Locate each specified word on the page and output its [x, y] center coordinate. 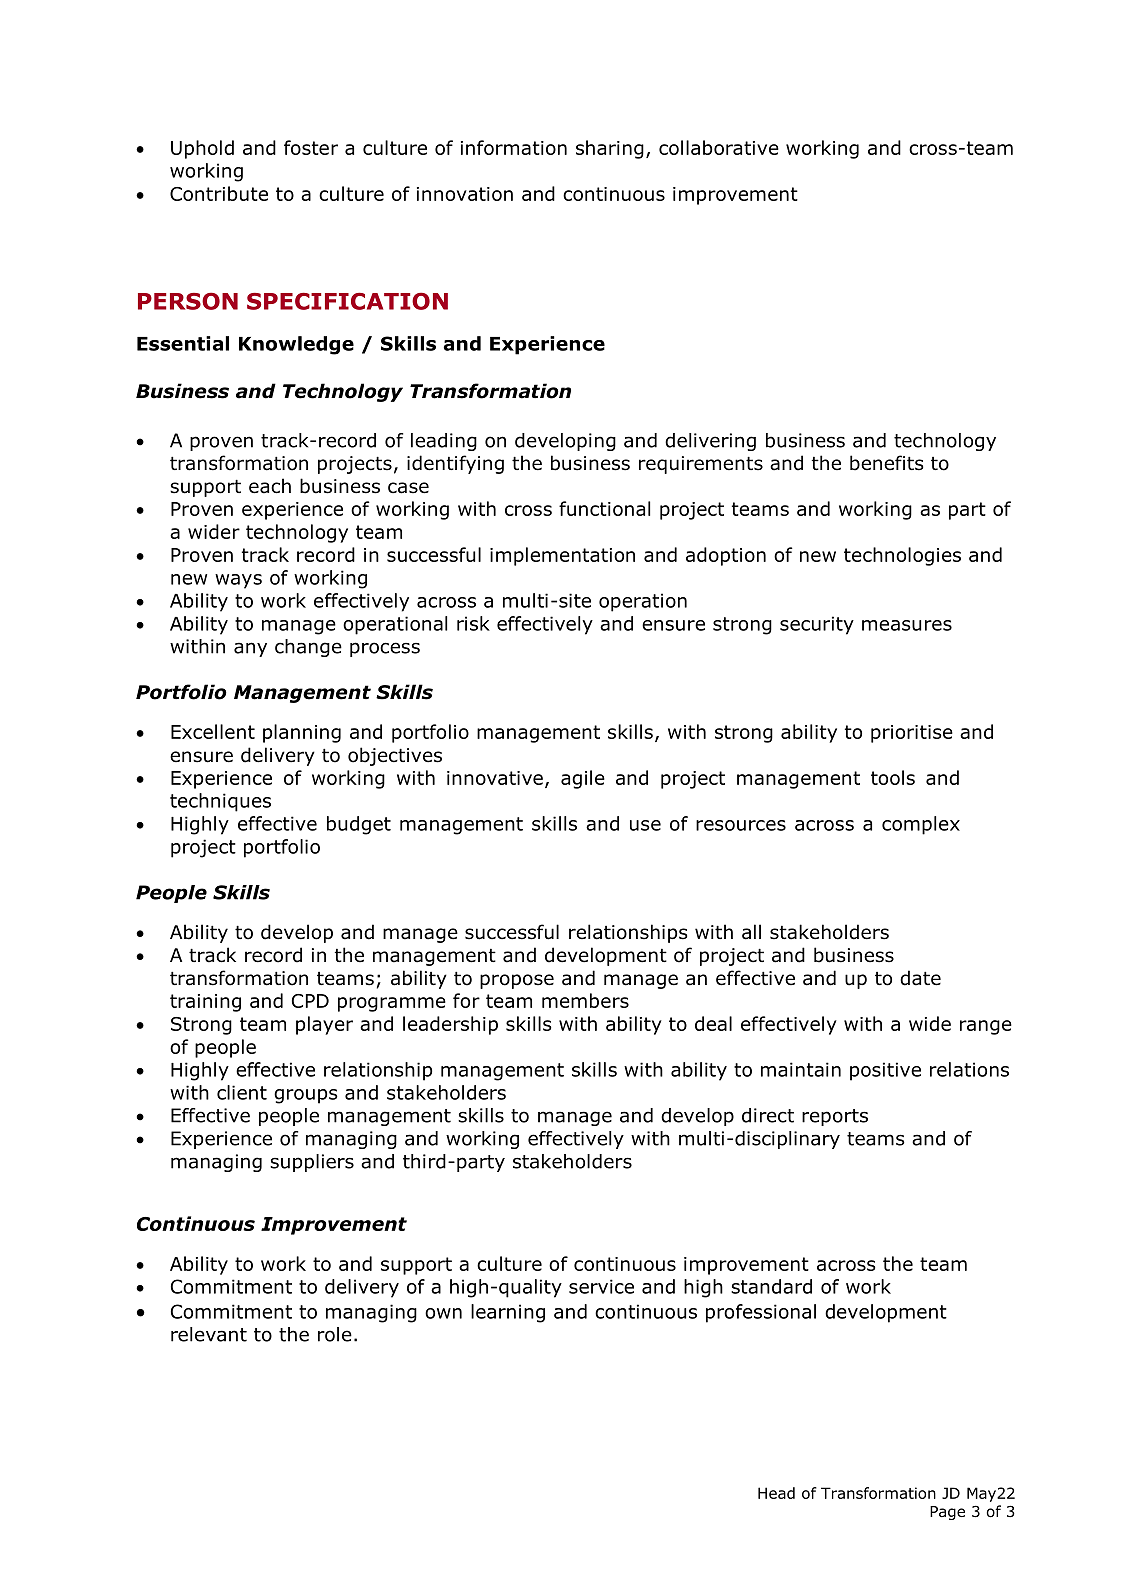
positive [885, 1071]
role [335, 1334]
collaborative [719, 147]
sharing [610, 149]
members [585, 1000]
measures [907, 625]
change [308, 648]
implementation [562, 556]
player [324, 1025]
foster [311, 147]
